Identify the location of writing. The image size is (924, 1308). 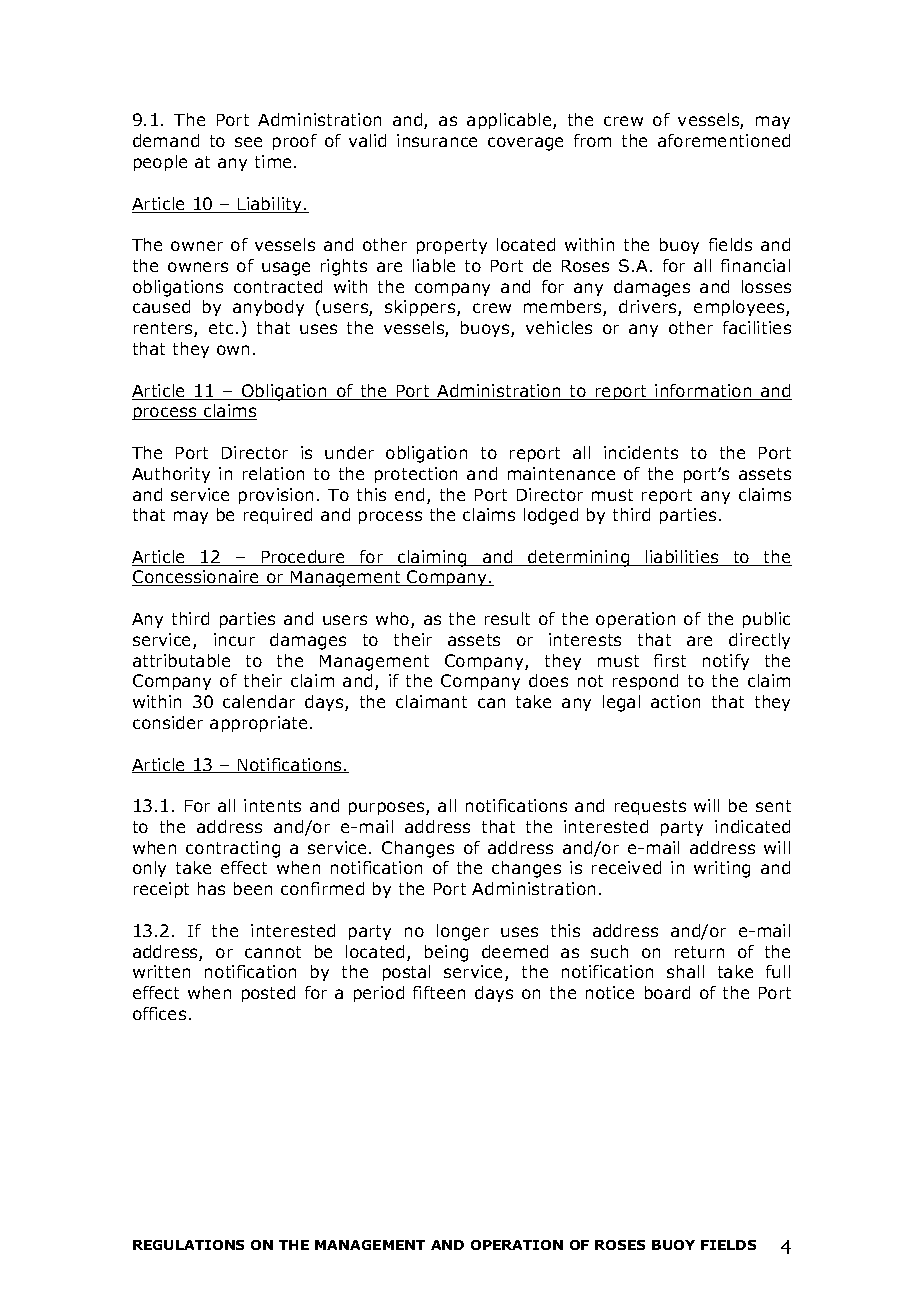
(722, 869).
